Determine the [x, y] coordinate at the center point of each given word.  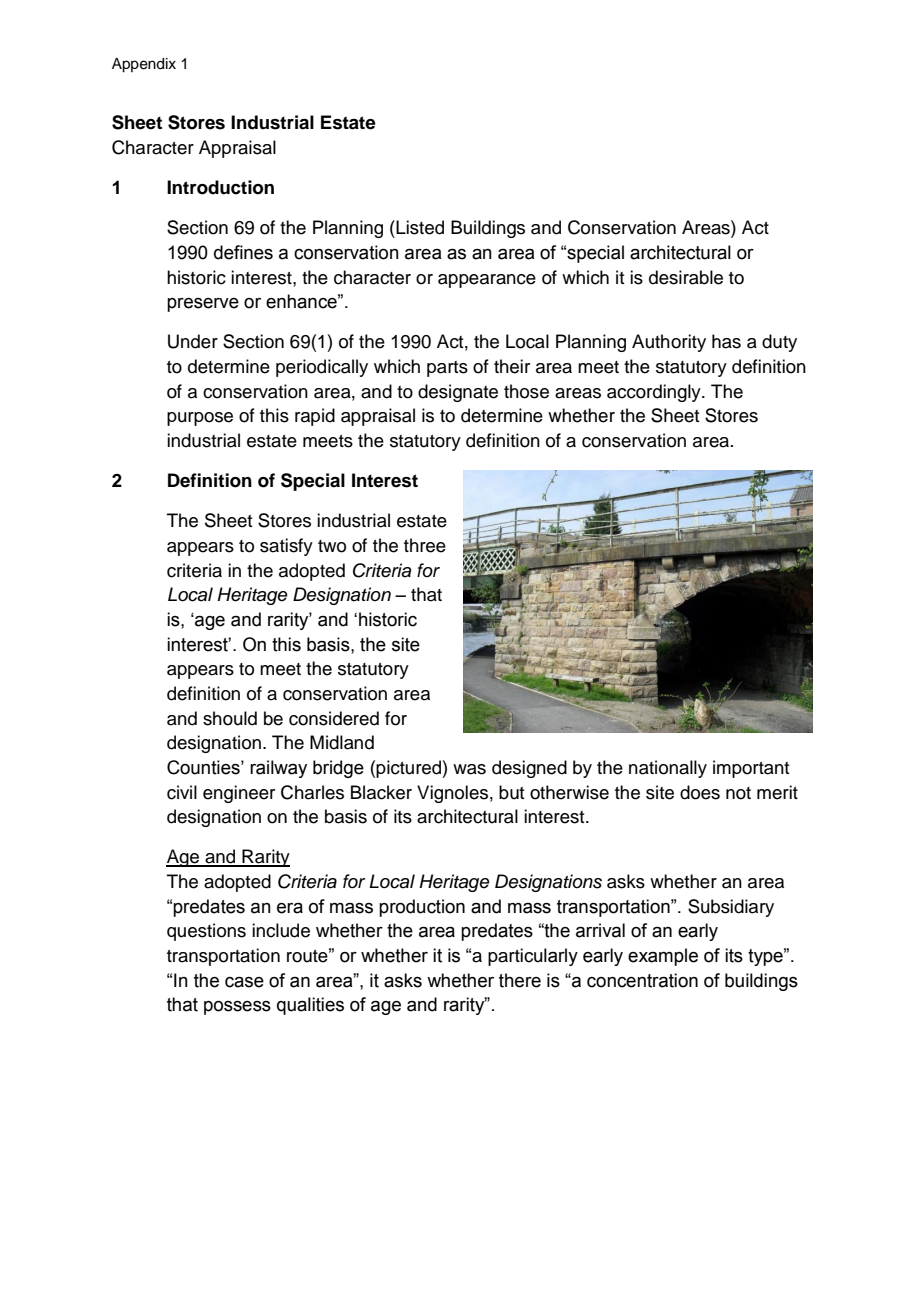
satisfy [286, 547]
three [425, 545]
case [244, 982]
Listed [419, 227]
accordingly [655, 393]
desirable [686, 277]
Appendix [144, 65]
